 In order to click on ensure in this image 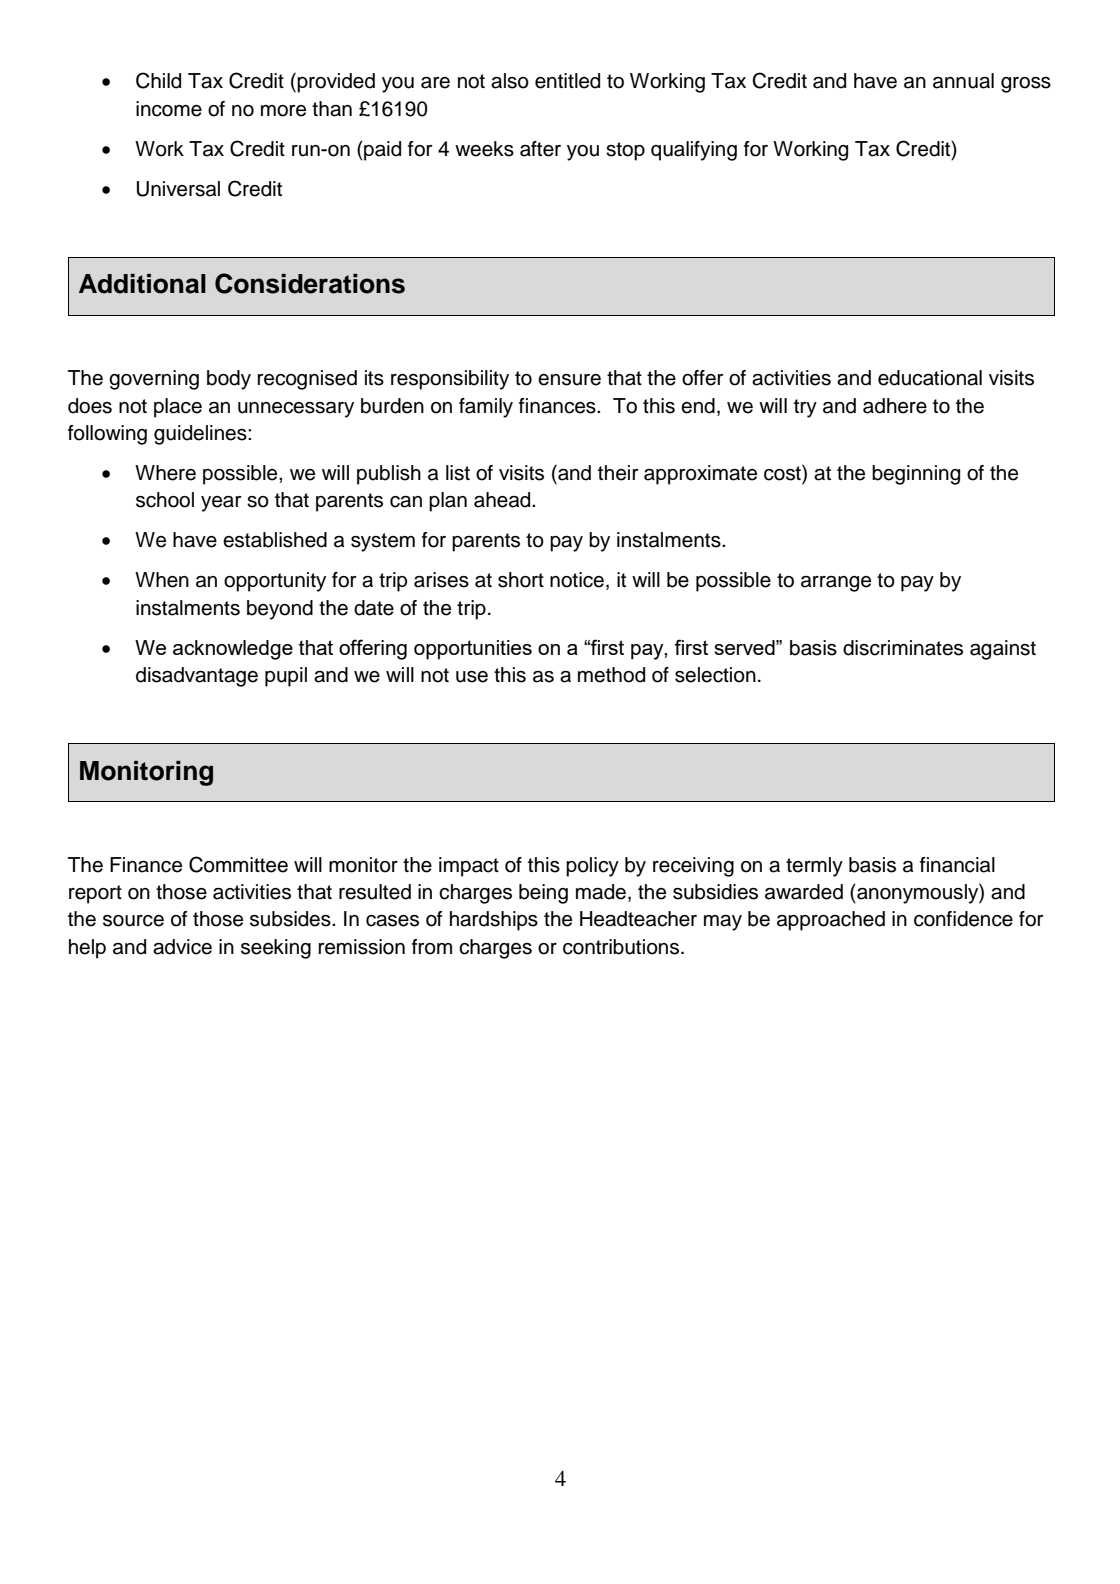, I will do `click(569, 380)`.
